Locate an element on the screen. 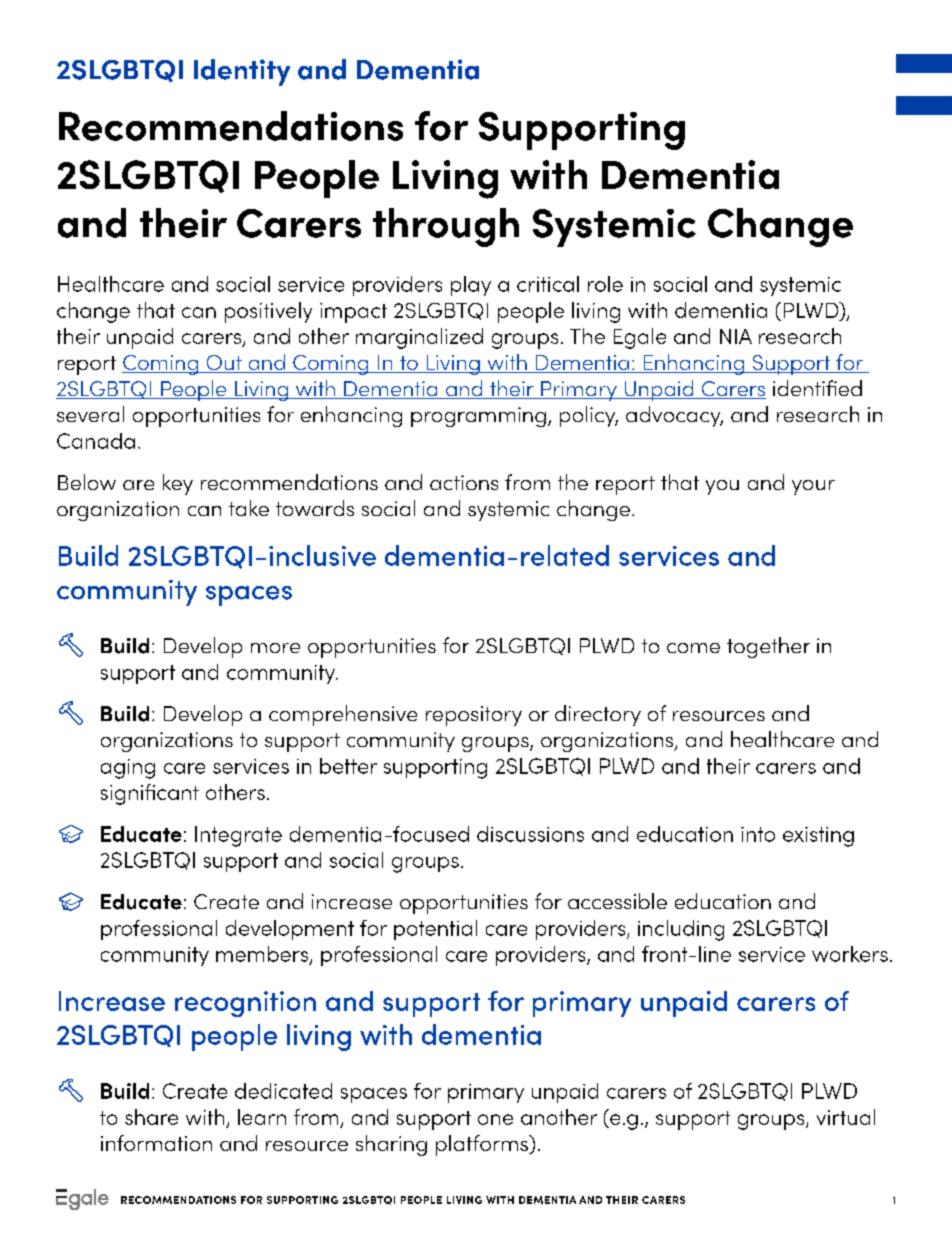 The width and height of the screenshot is (952, 1233). repository is located at coordinates (474, 716).
